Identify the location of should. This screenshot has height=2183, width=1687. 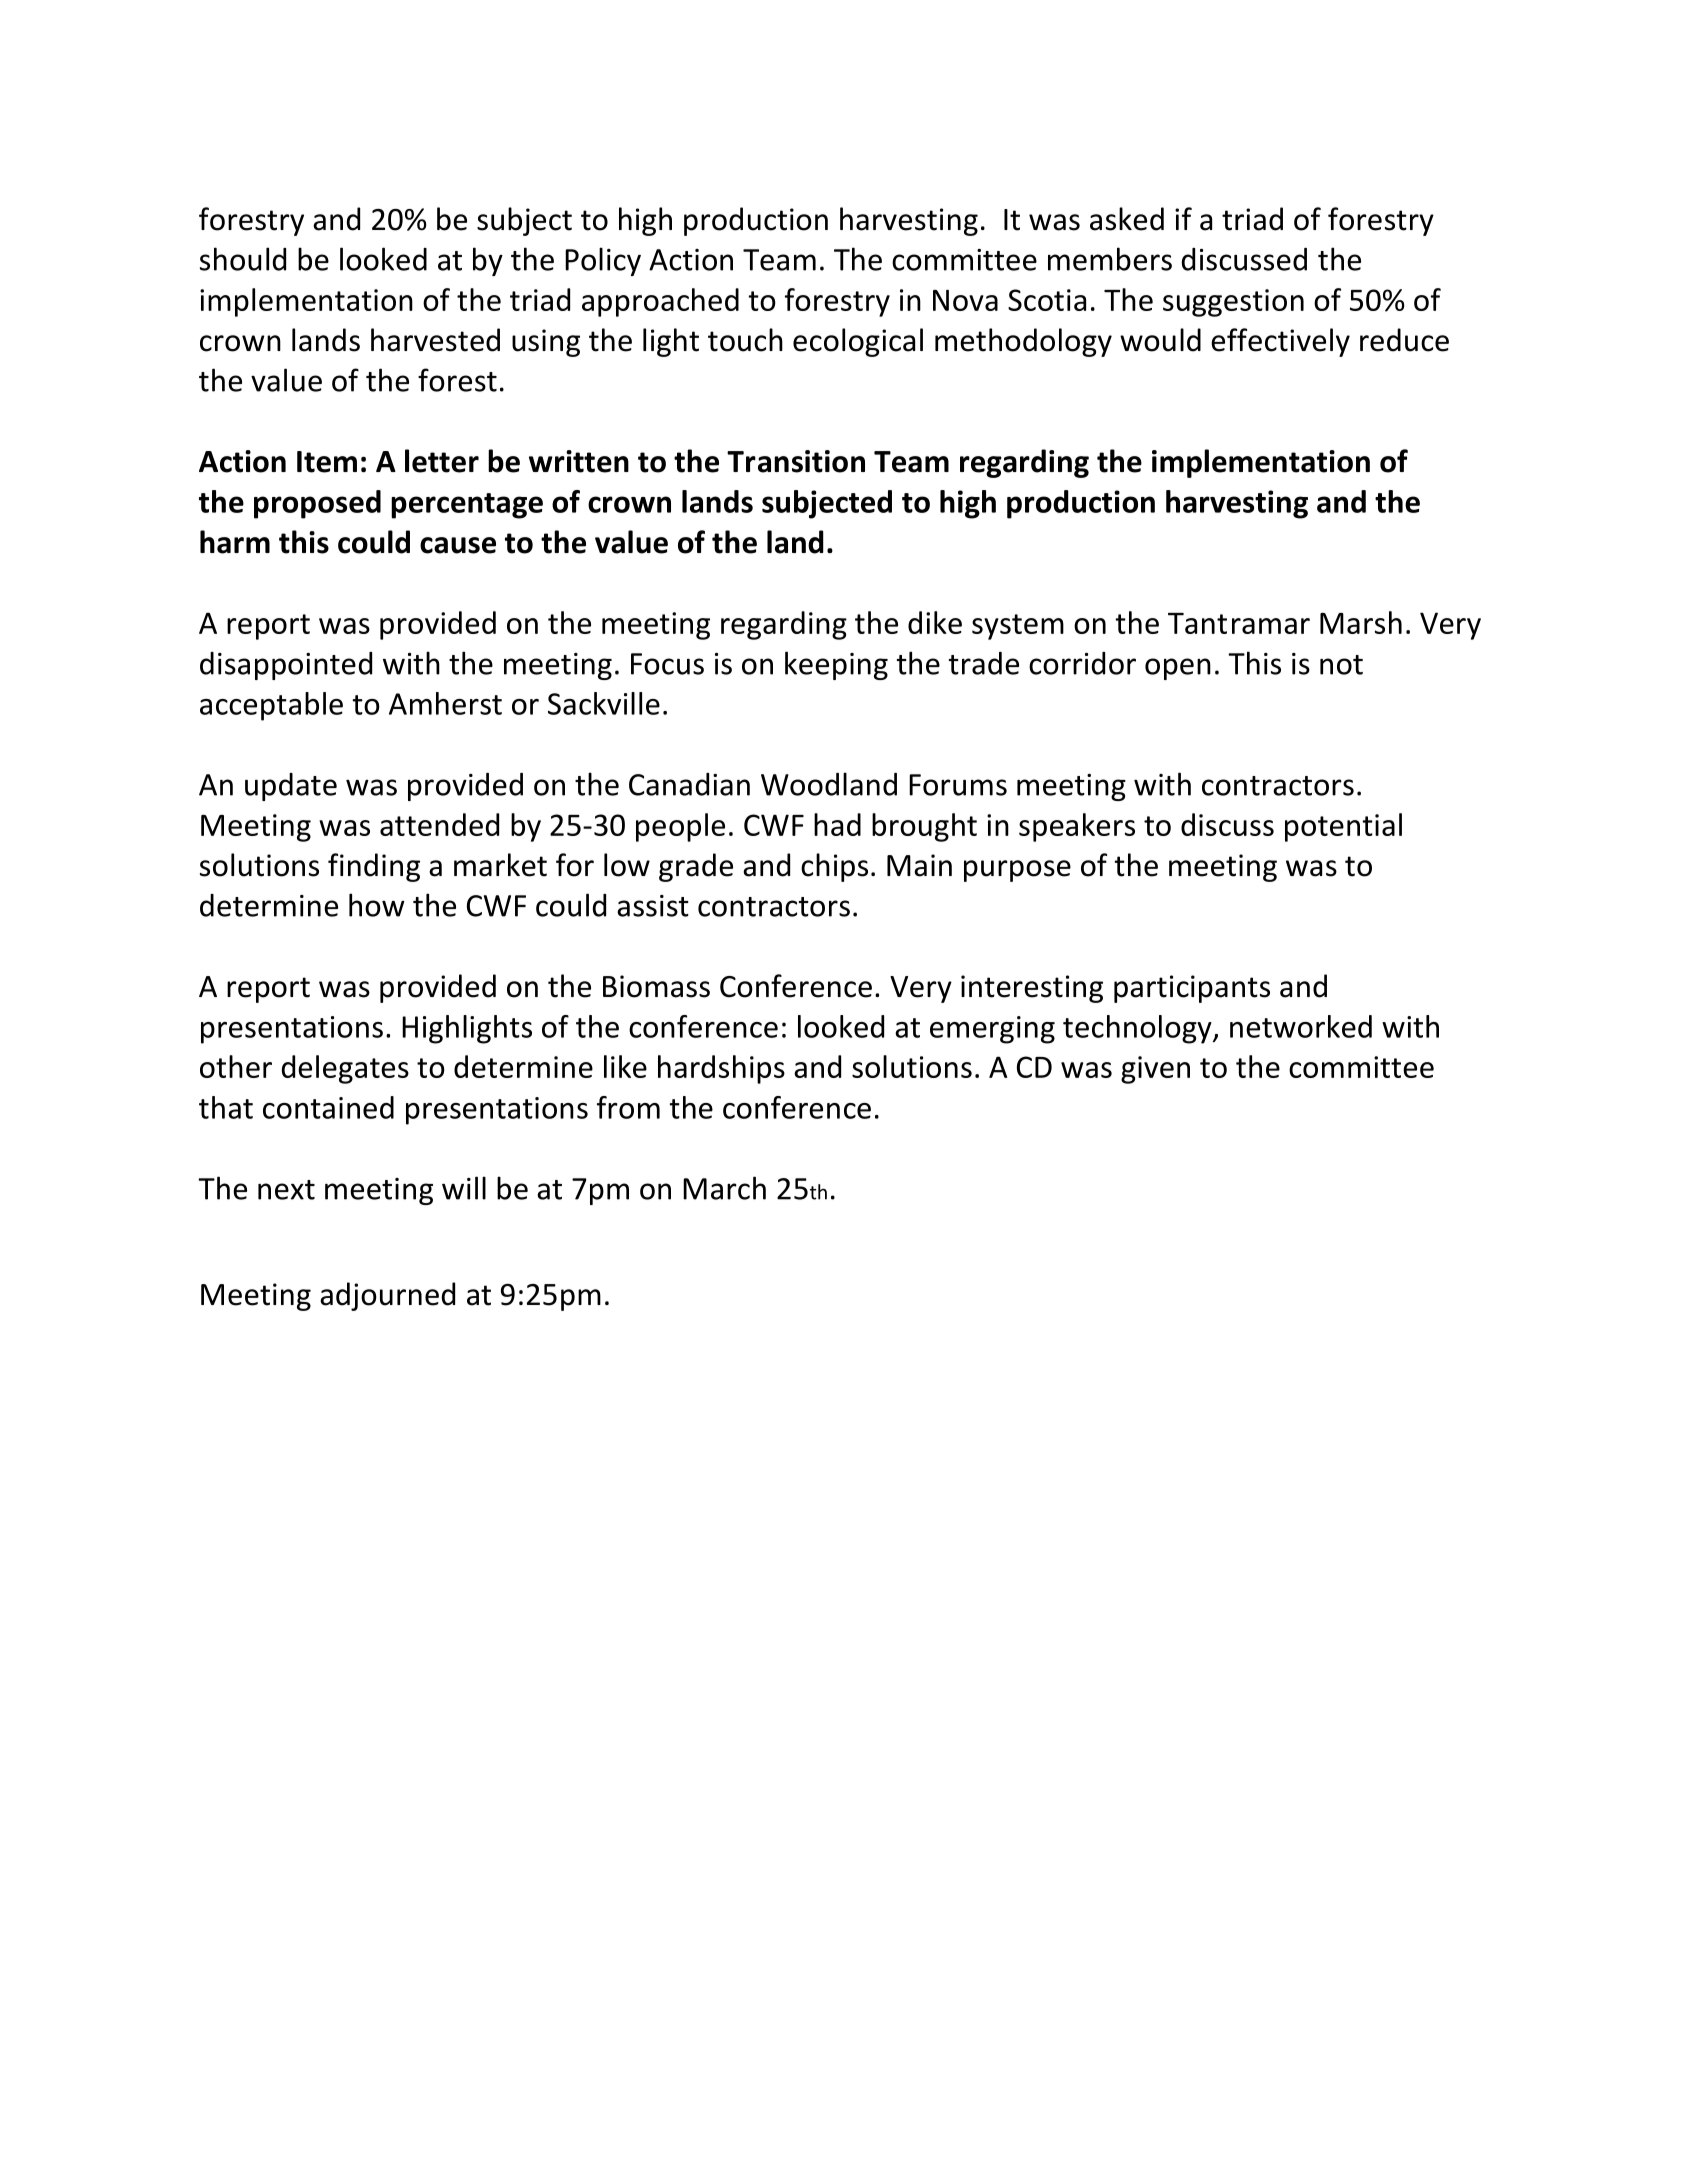
(243, 259).
